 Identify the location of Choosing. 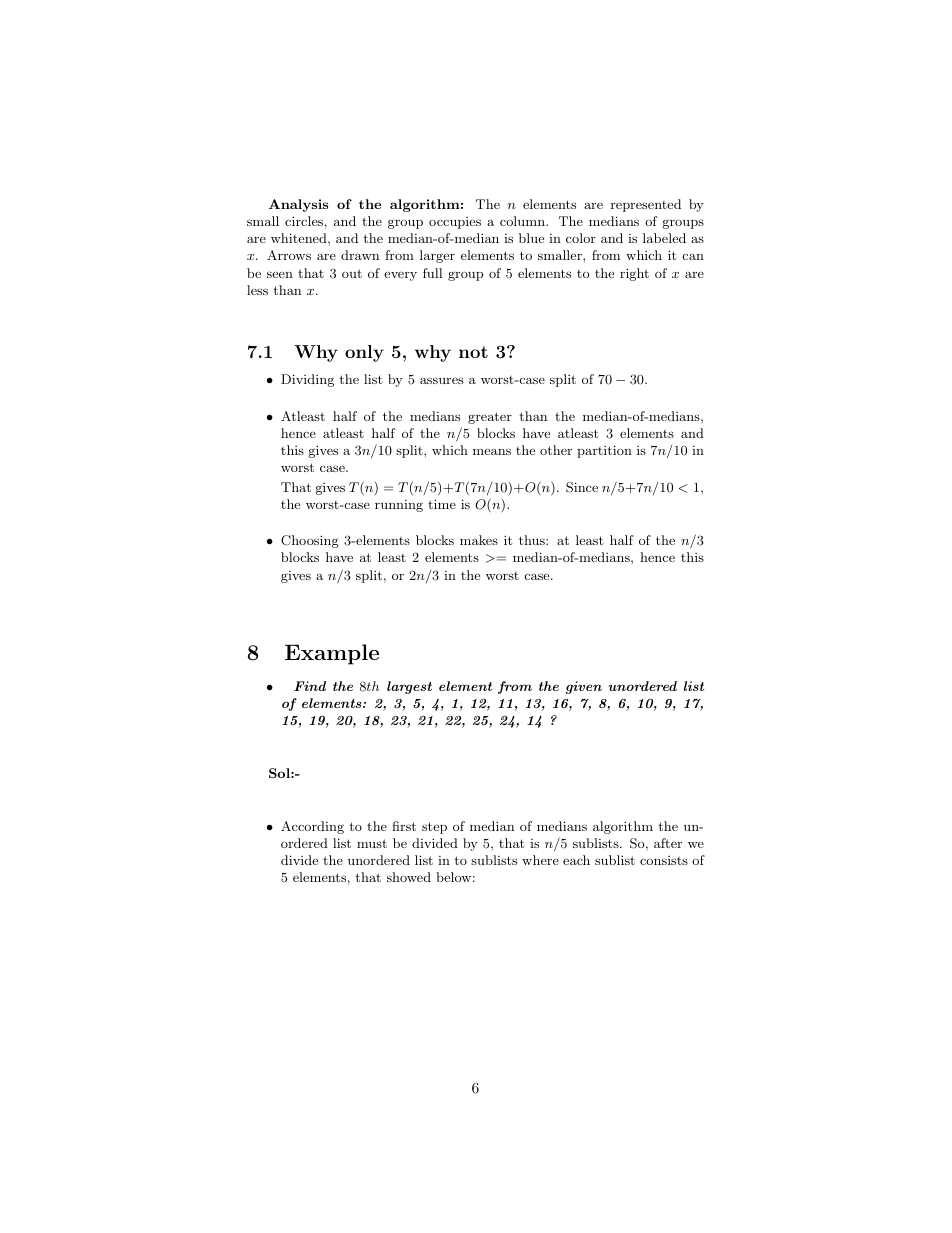
(310, 541).
